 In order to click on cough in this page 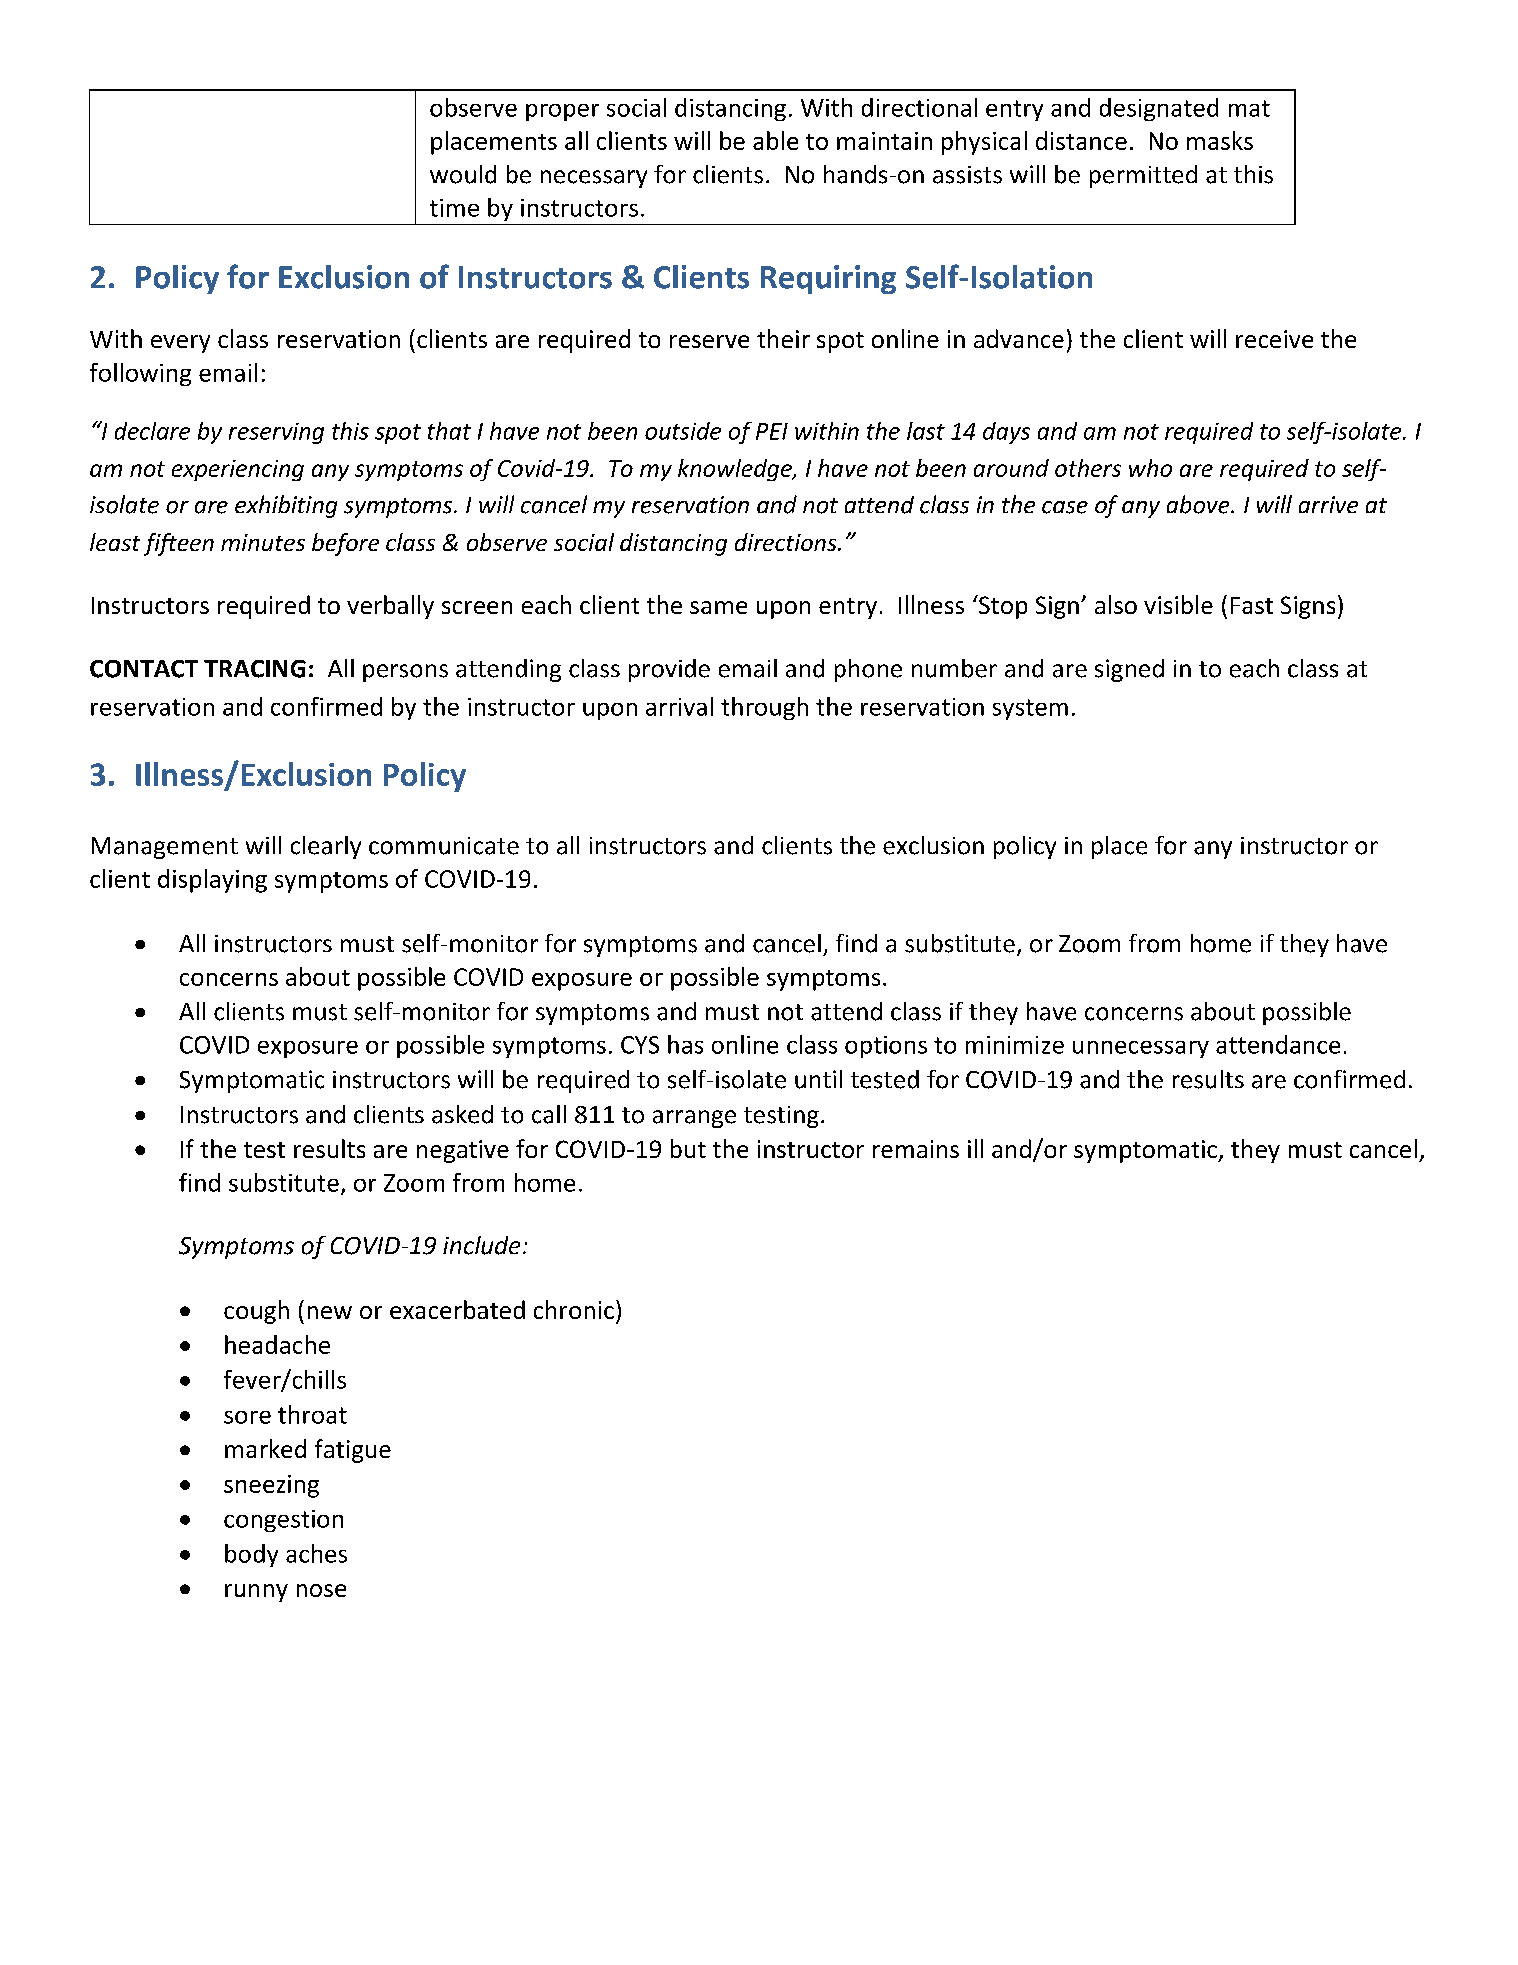, I will do `click(256, 1312)`.
